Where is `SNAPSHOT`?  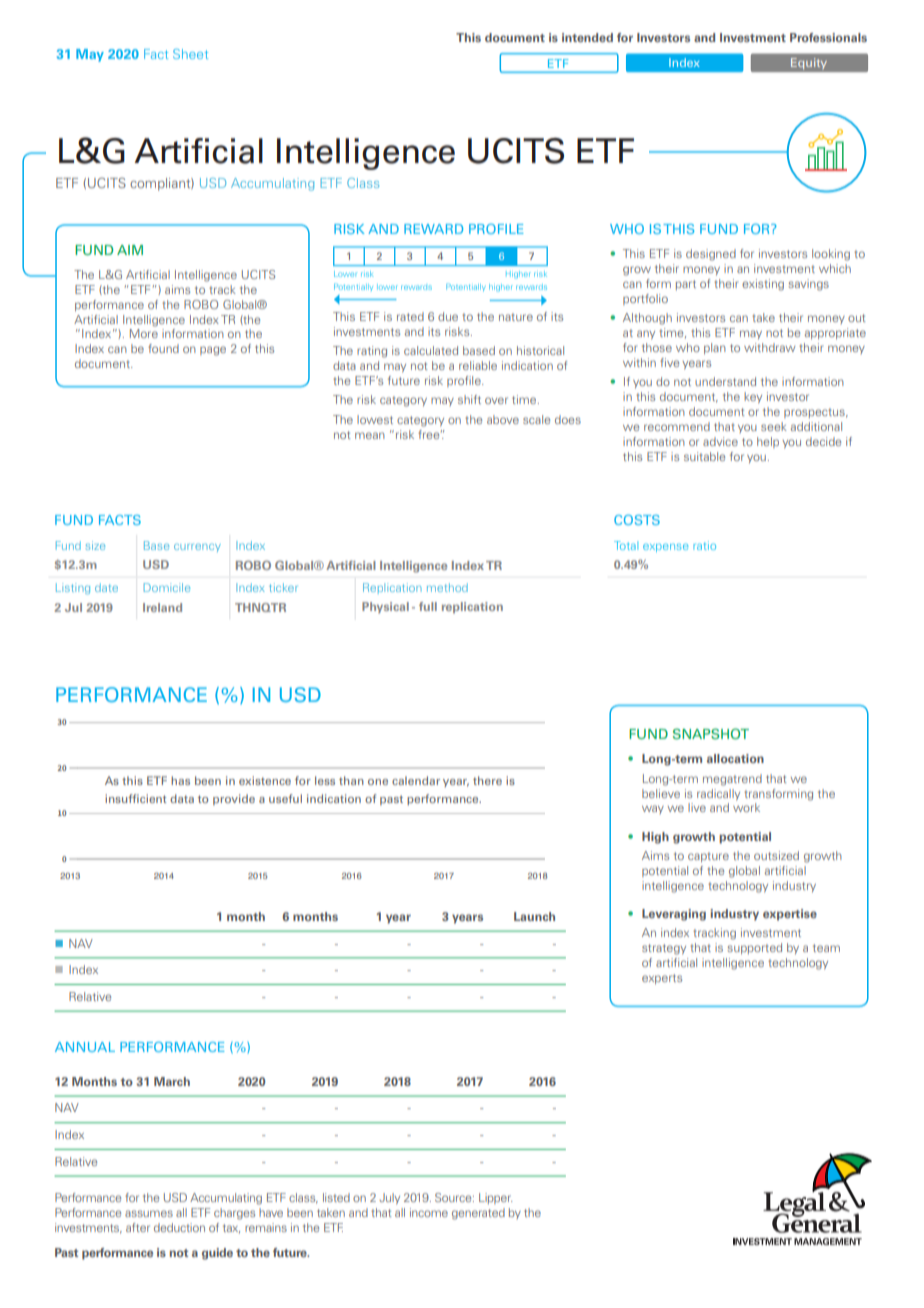
SNAPSHOT is located at coordinates (711, 733).
